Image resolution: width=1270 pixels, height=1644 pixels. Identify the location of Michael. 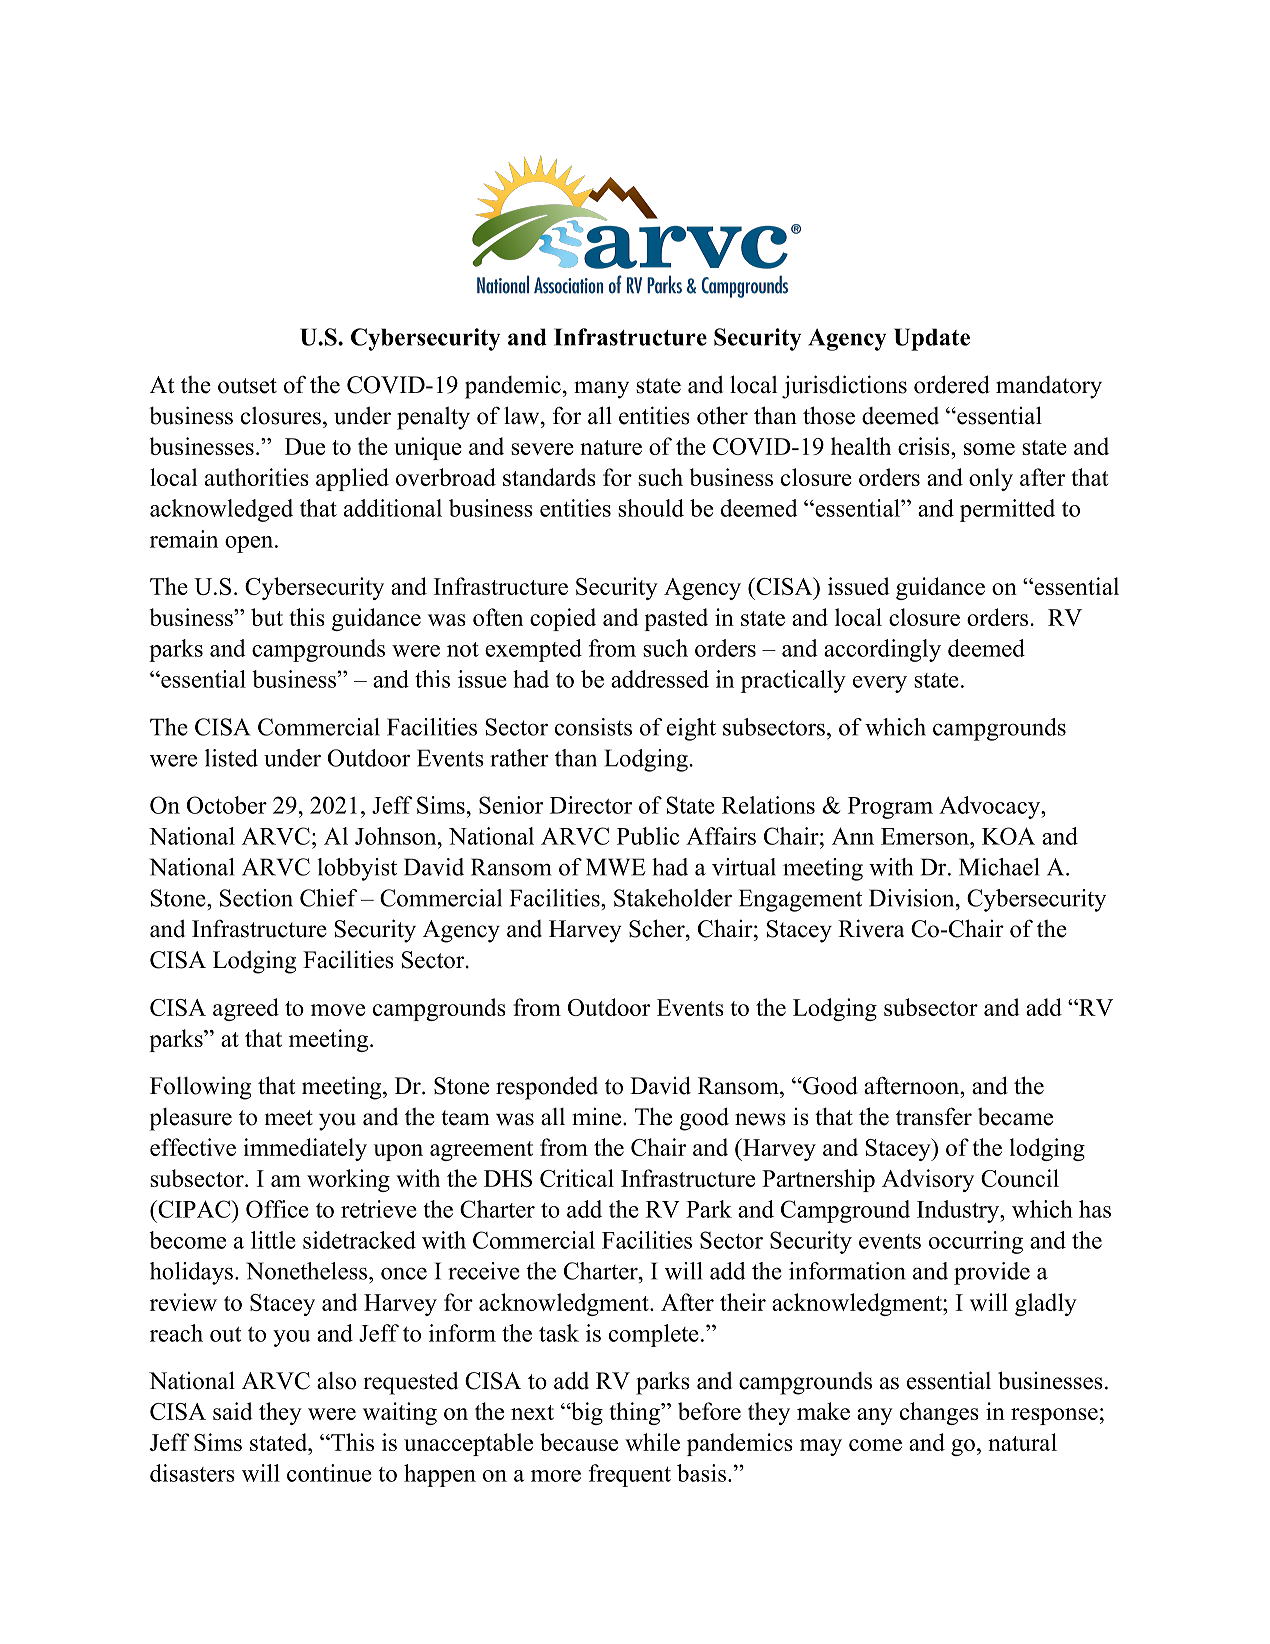
(999, 867).
